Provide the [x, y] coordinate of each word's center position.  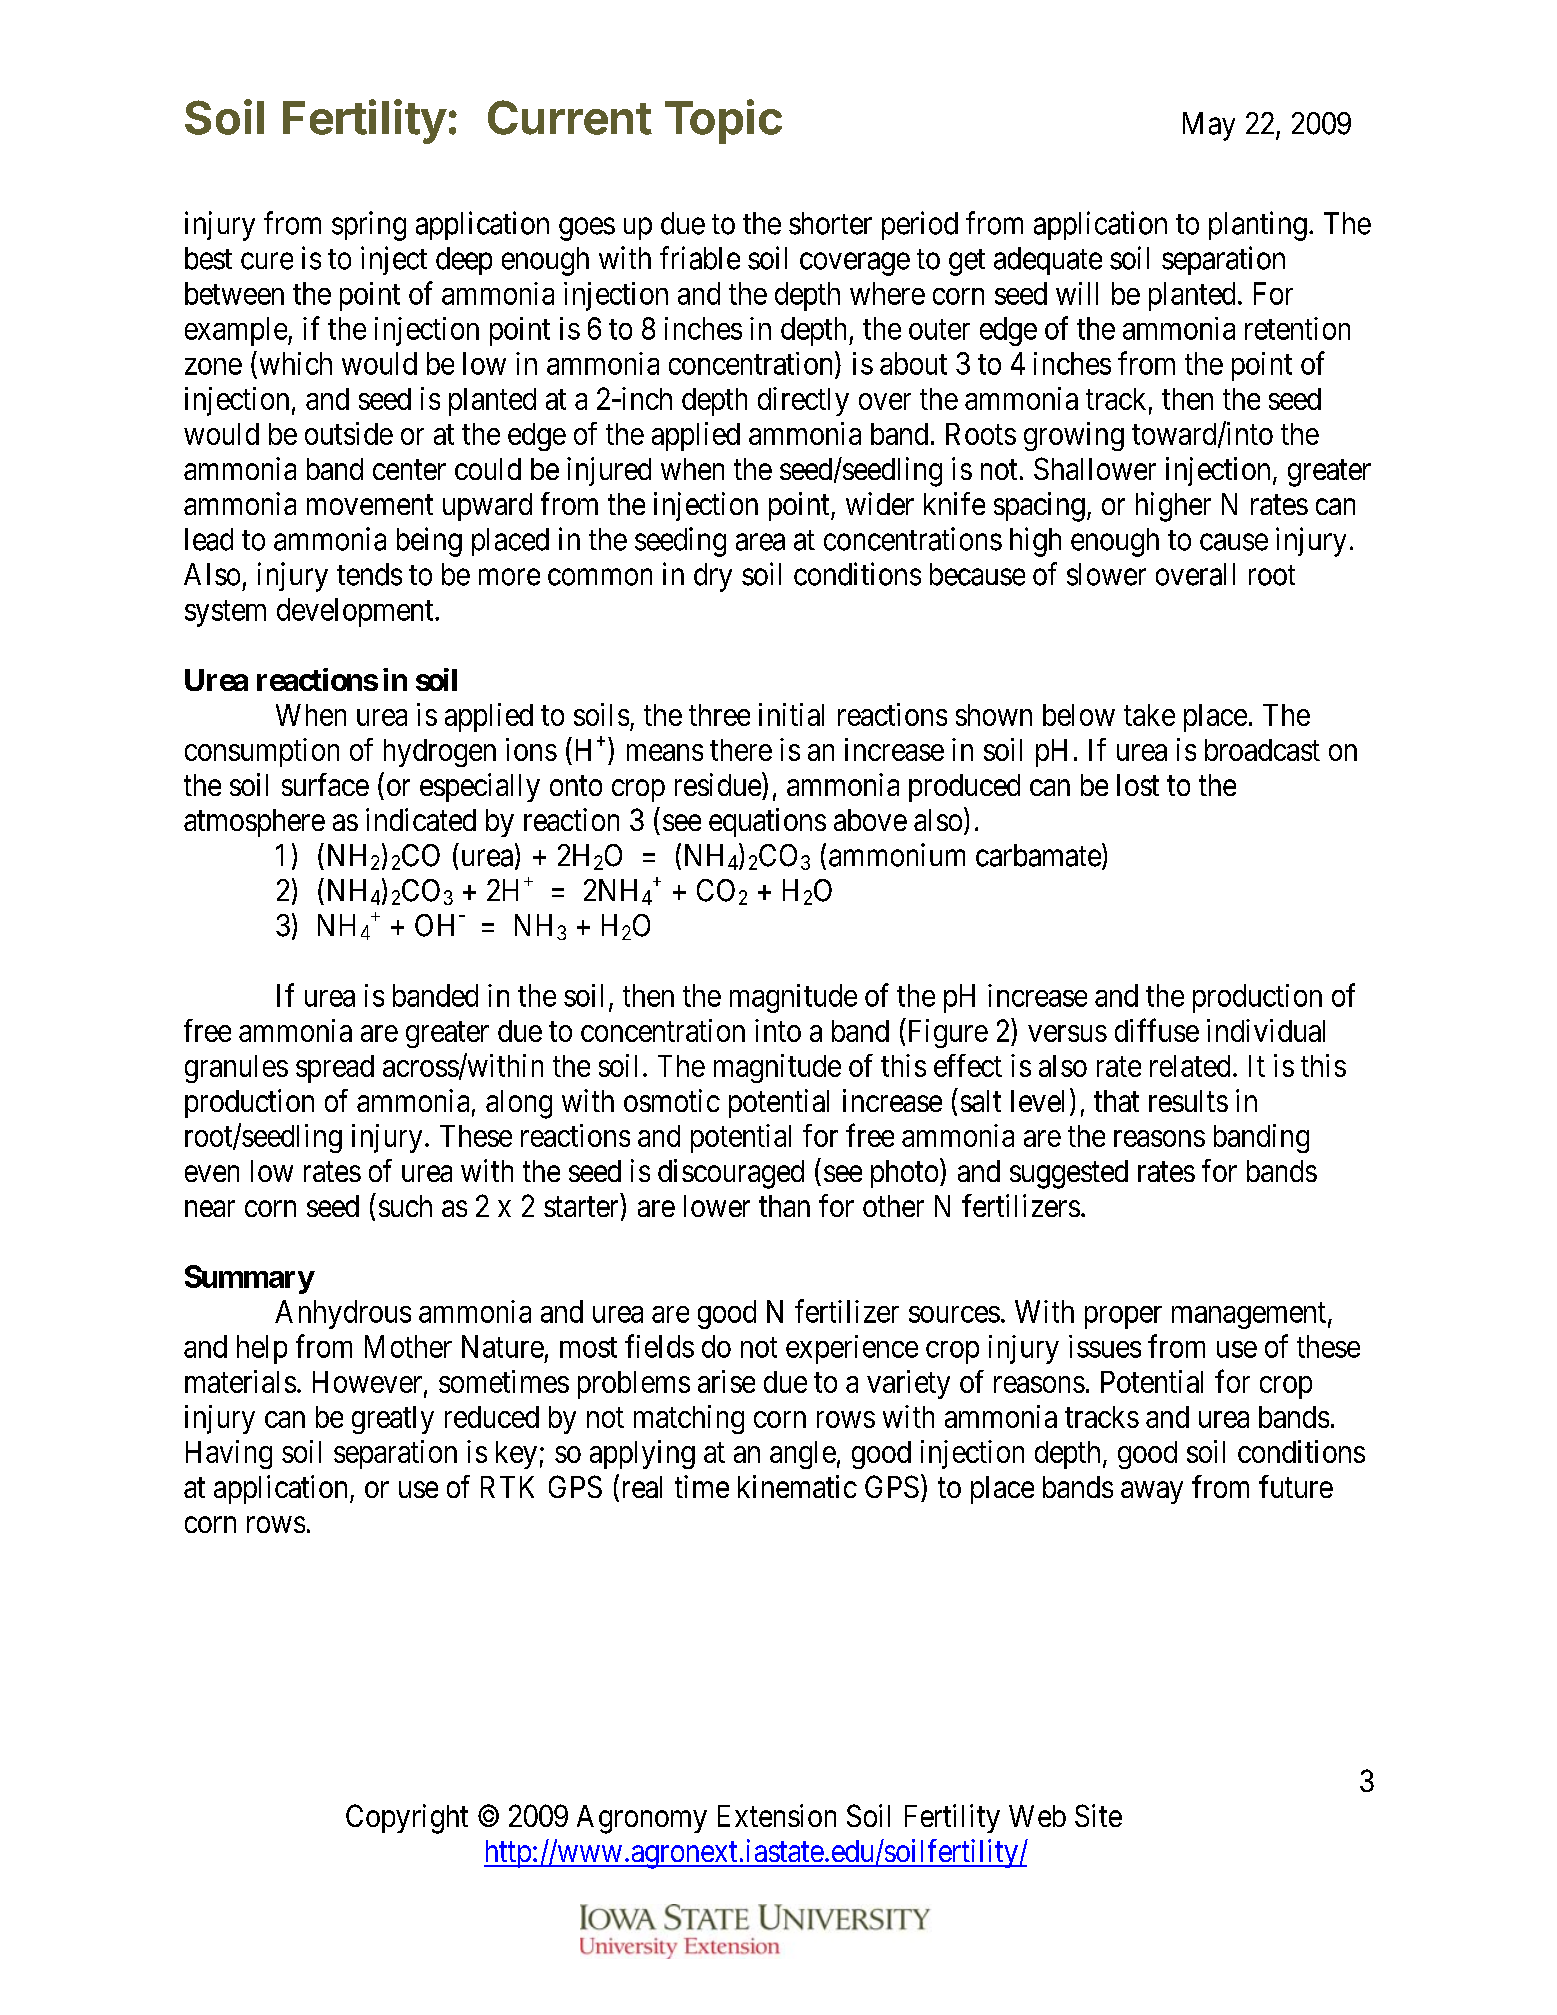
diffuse [1157, 1030]
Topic [723, 121]
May [1209, 126]
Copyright [407, 1819]
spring [369, 226]
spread [335, 1069]
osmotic [672, 1100]
